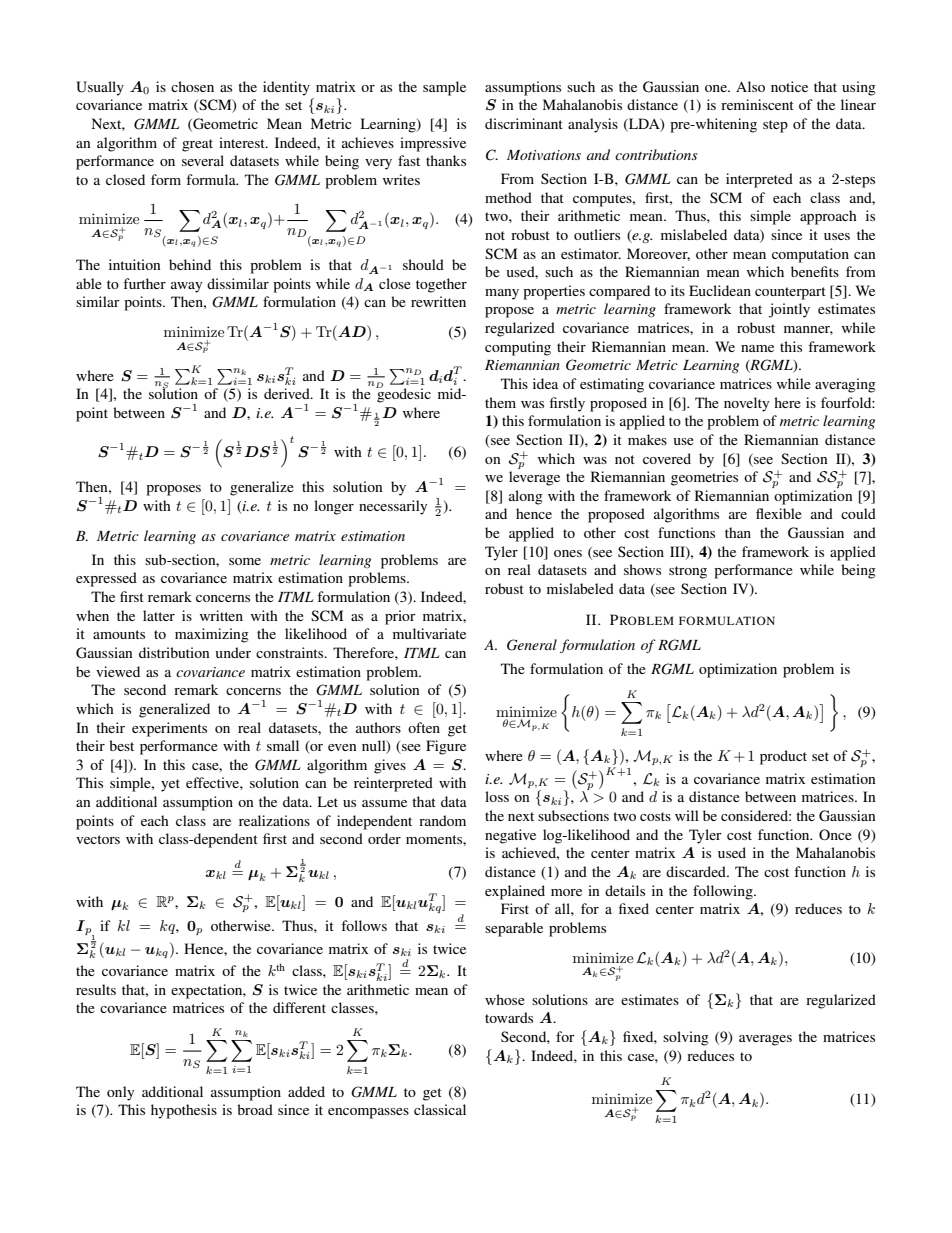 The image size is (952, 1233). Describe the element at coordinates (688, 572) in the screenshot. I see `strong` at that location.
